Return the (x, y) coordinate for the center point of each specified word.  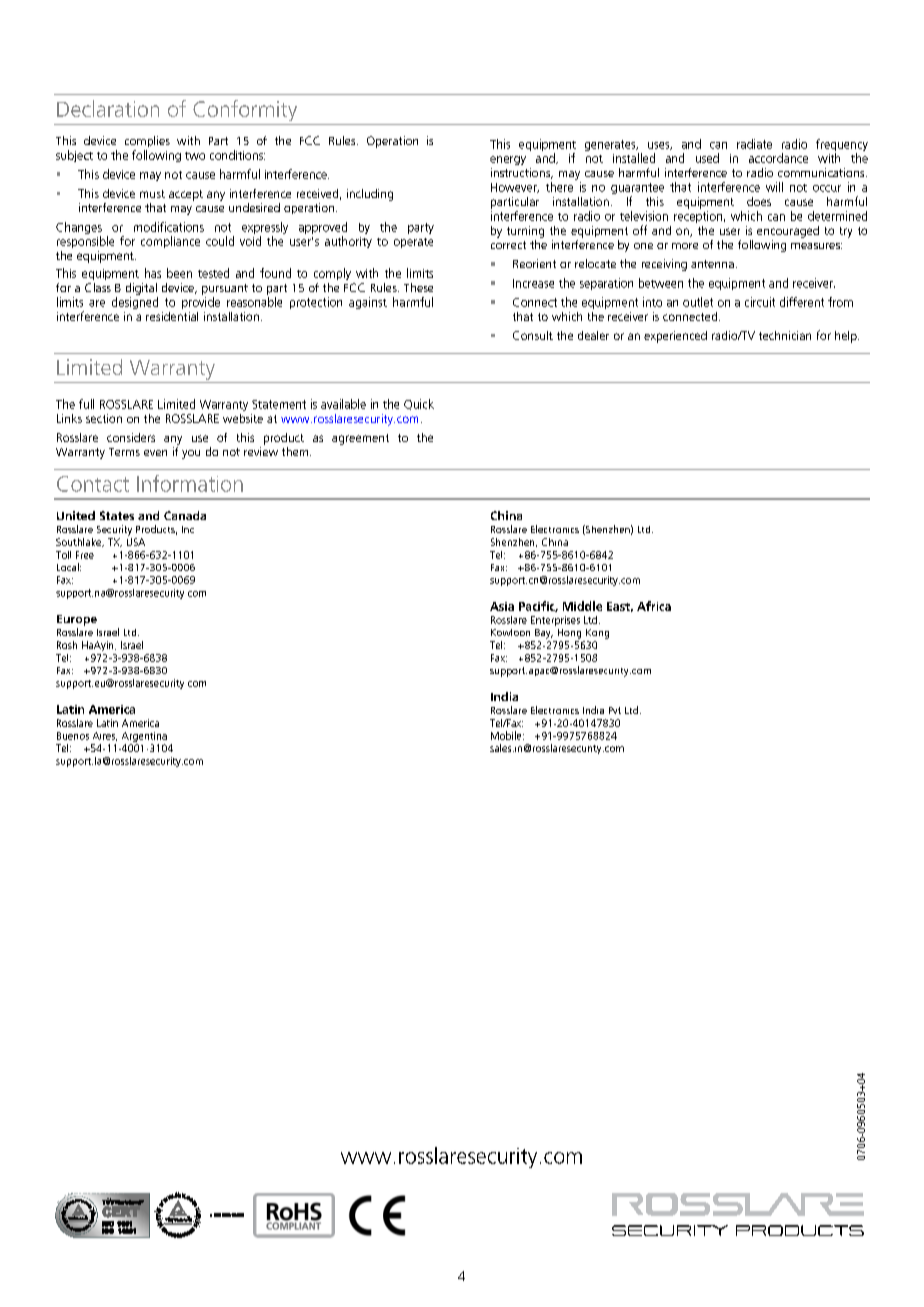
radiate (754, 144)
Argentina (144, 737)
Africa (654, 606)
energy (508, 160)
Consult (533, 335)
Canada (185, 515)
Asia (502, 606)
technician (785, 335)
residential (172, 316)
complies (147, 141)
